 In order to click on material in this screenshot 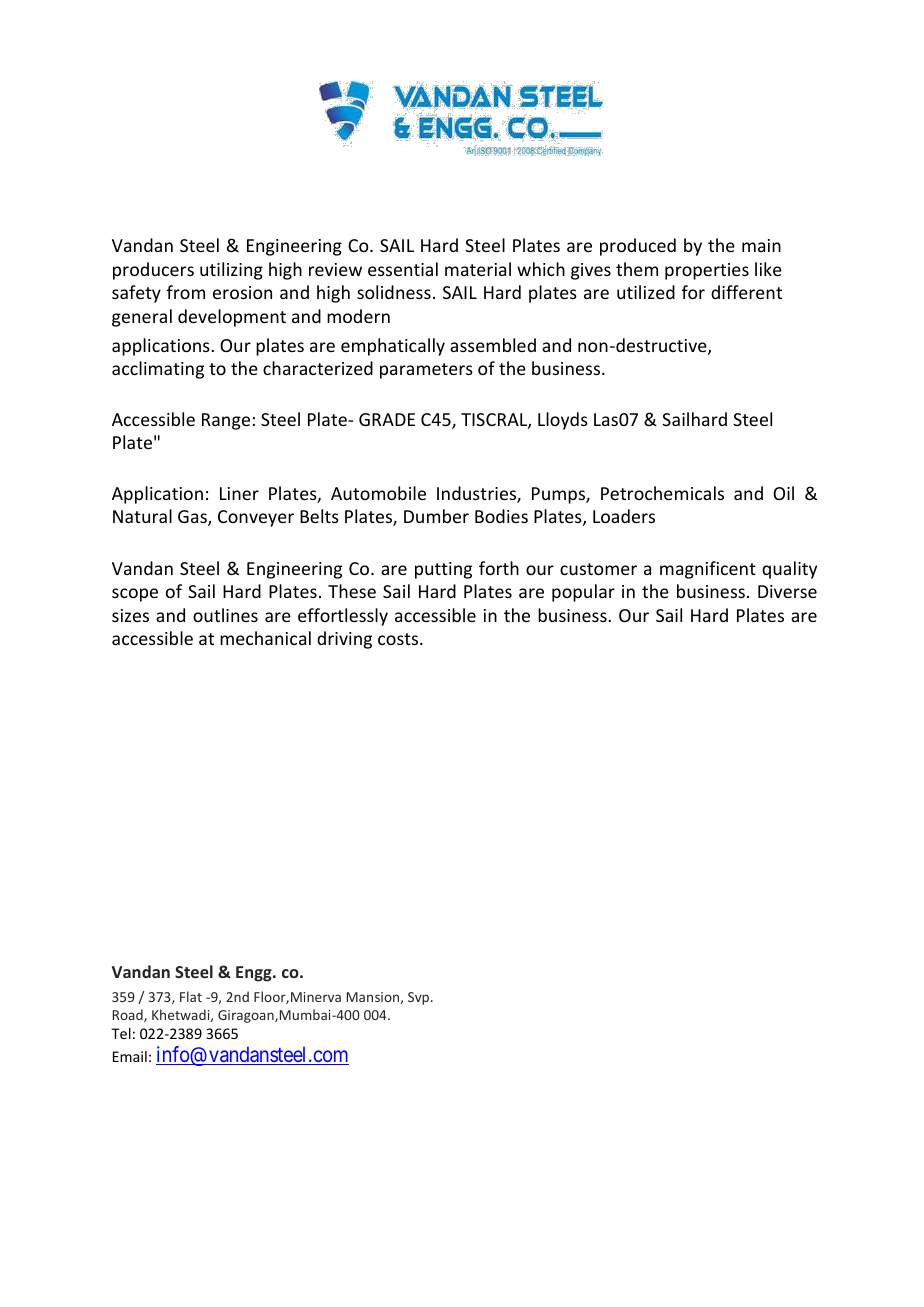, I will do `click(478, 269)`.
